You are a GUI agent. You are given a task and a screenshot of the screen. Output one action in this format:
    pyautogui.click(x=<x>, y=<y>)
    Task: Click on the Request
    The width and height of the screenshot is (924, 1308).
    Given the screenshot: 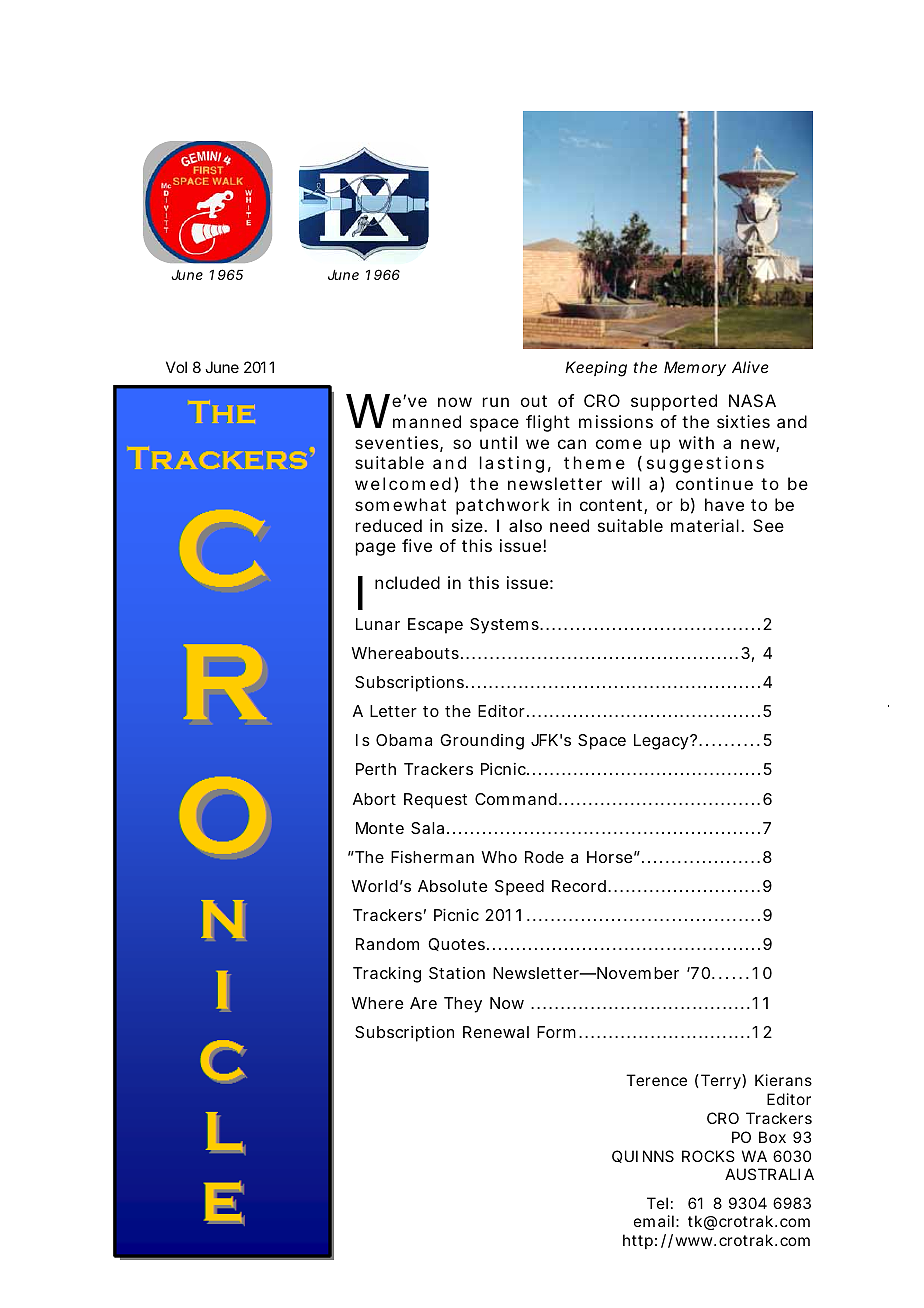 What is the action you would take?
    pyautogui.click(x=435, y=801)
